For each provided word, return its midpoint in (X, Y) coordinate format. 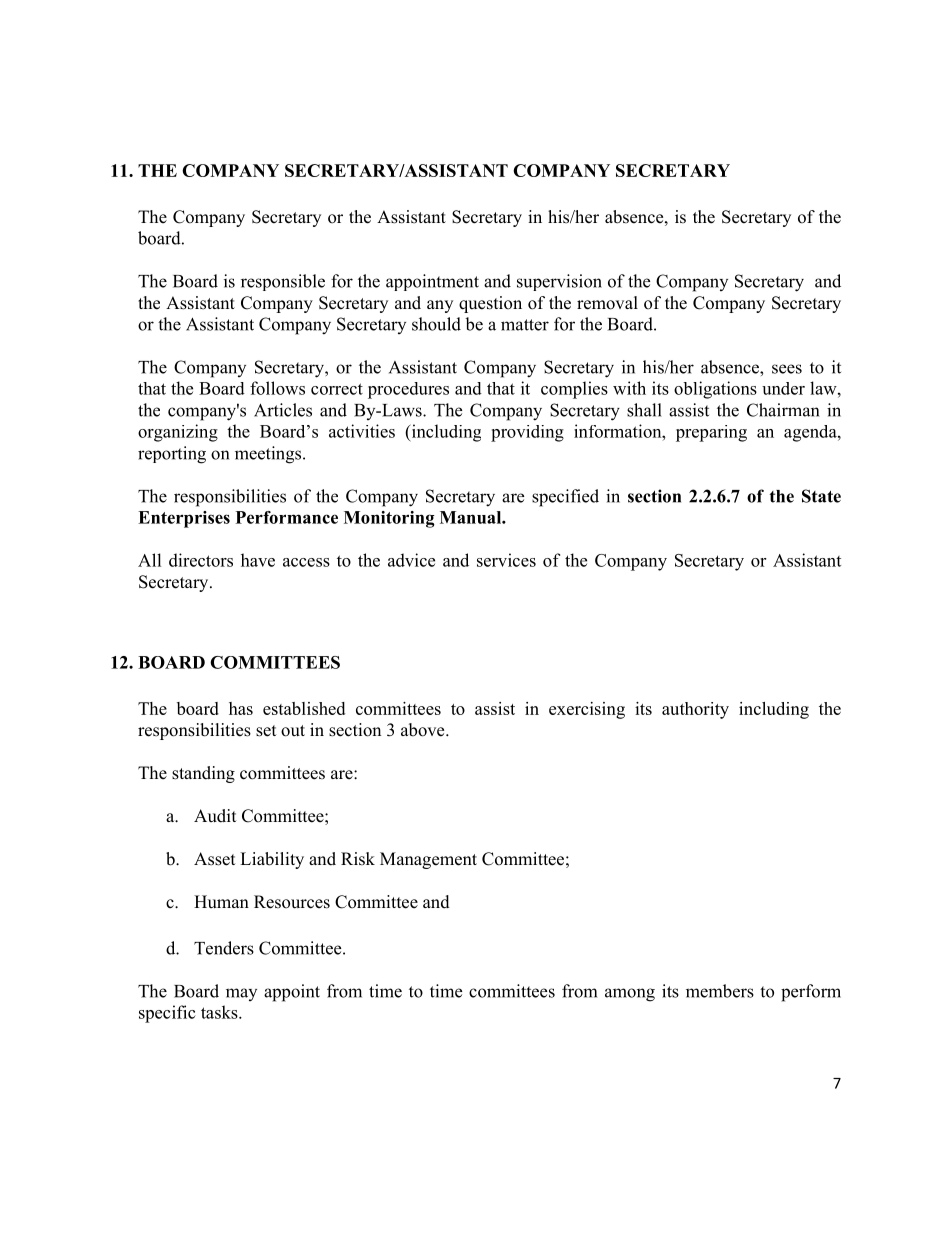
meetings (269, 455)
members (720, 991)
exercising (587, 710)
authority (695, 710)
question (490, 304)
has (241, 708)
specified (565, 498)
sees (787, 369)
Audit (215, 816)
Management (428, 860)
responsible (283, 282)
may (241, 994)
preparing (711, 433)
